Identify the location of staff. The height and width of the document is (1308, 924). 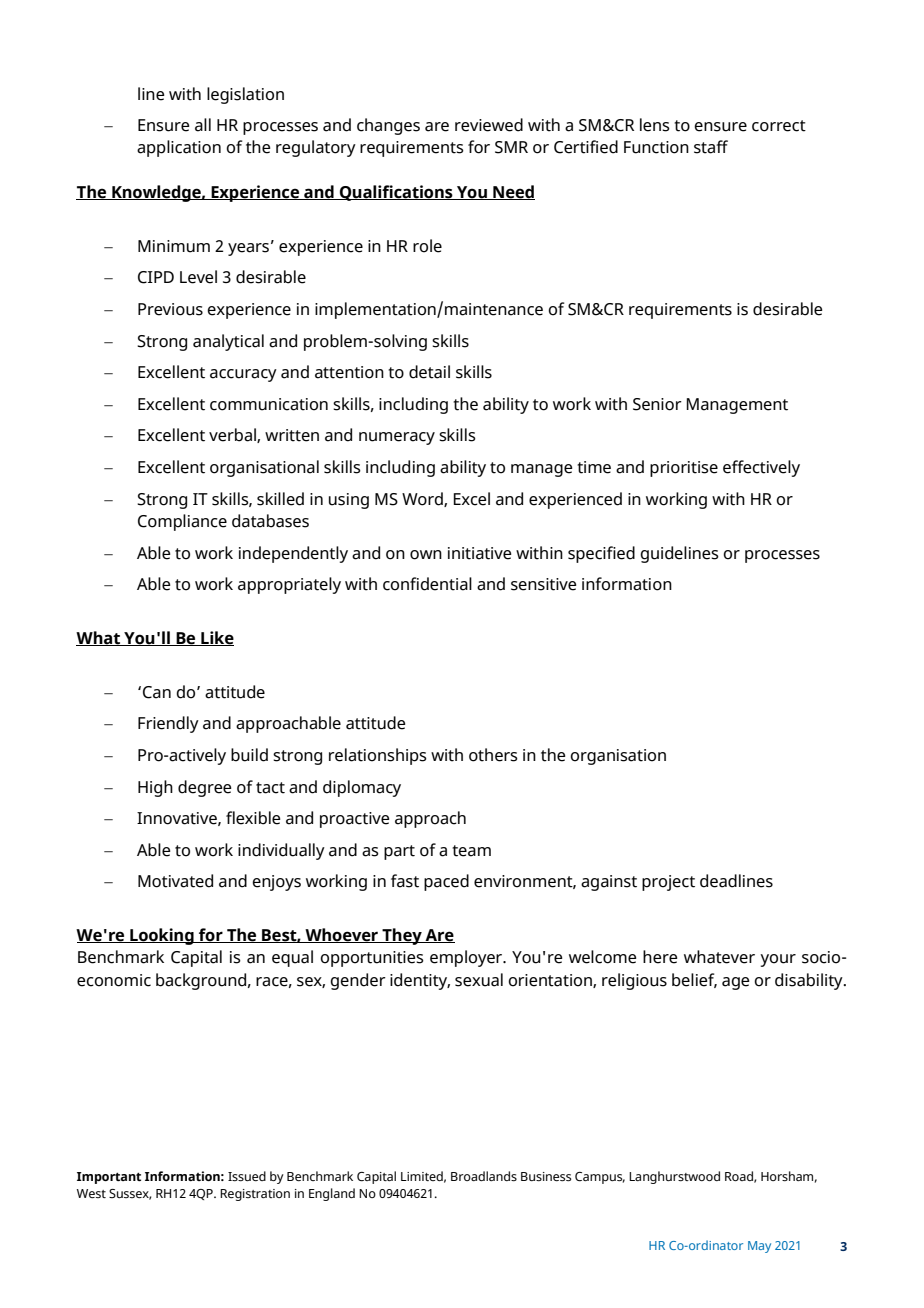
(711, 147).
